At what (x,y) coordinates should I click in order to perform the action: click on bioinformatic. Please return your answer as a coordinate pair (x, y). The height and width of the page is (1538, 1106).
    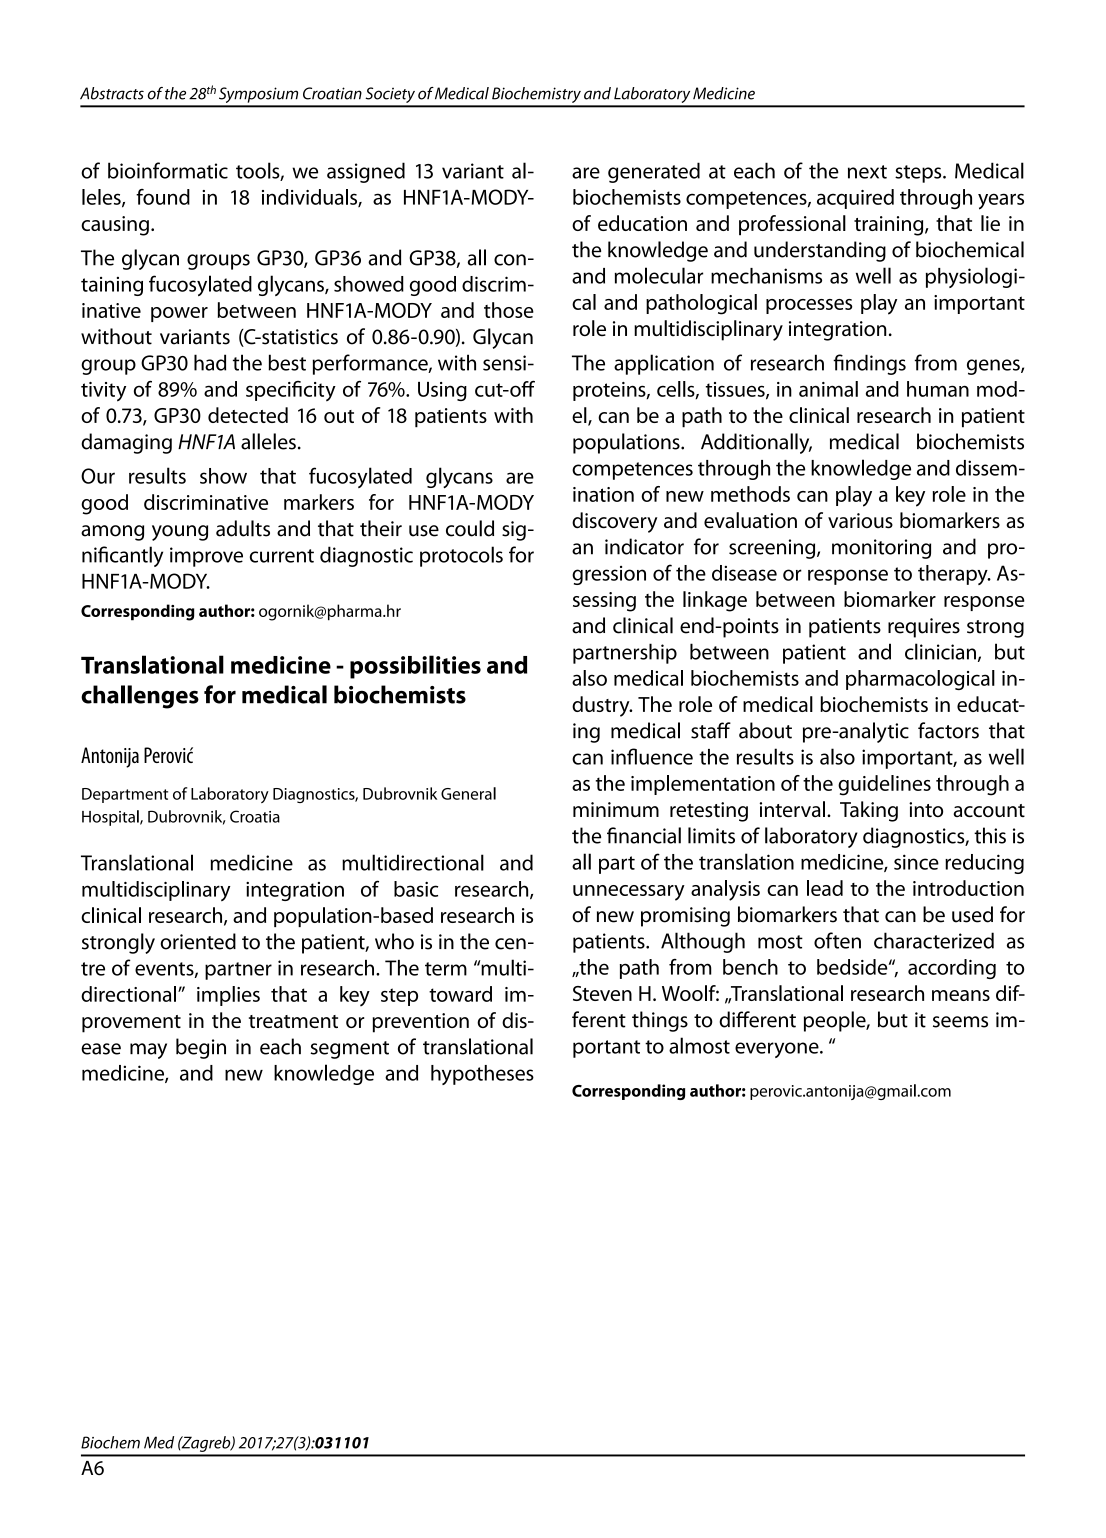
    Looking at the image, I should click on (168, 170).
